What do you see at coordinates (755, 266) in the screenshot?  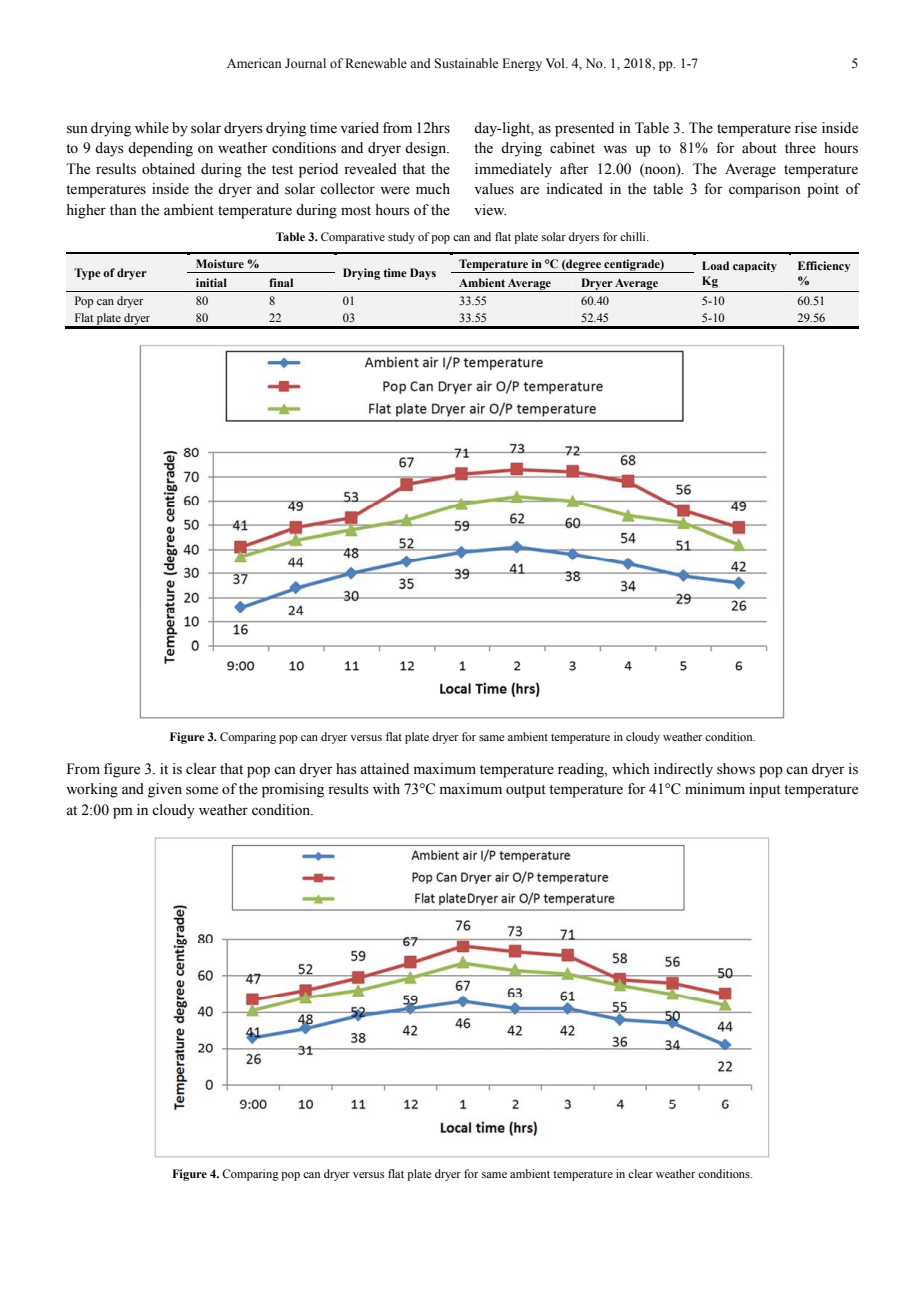 I see `capacity` at bounding box center [755, 266].
